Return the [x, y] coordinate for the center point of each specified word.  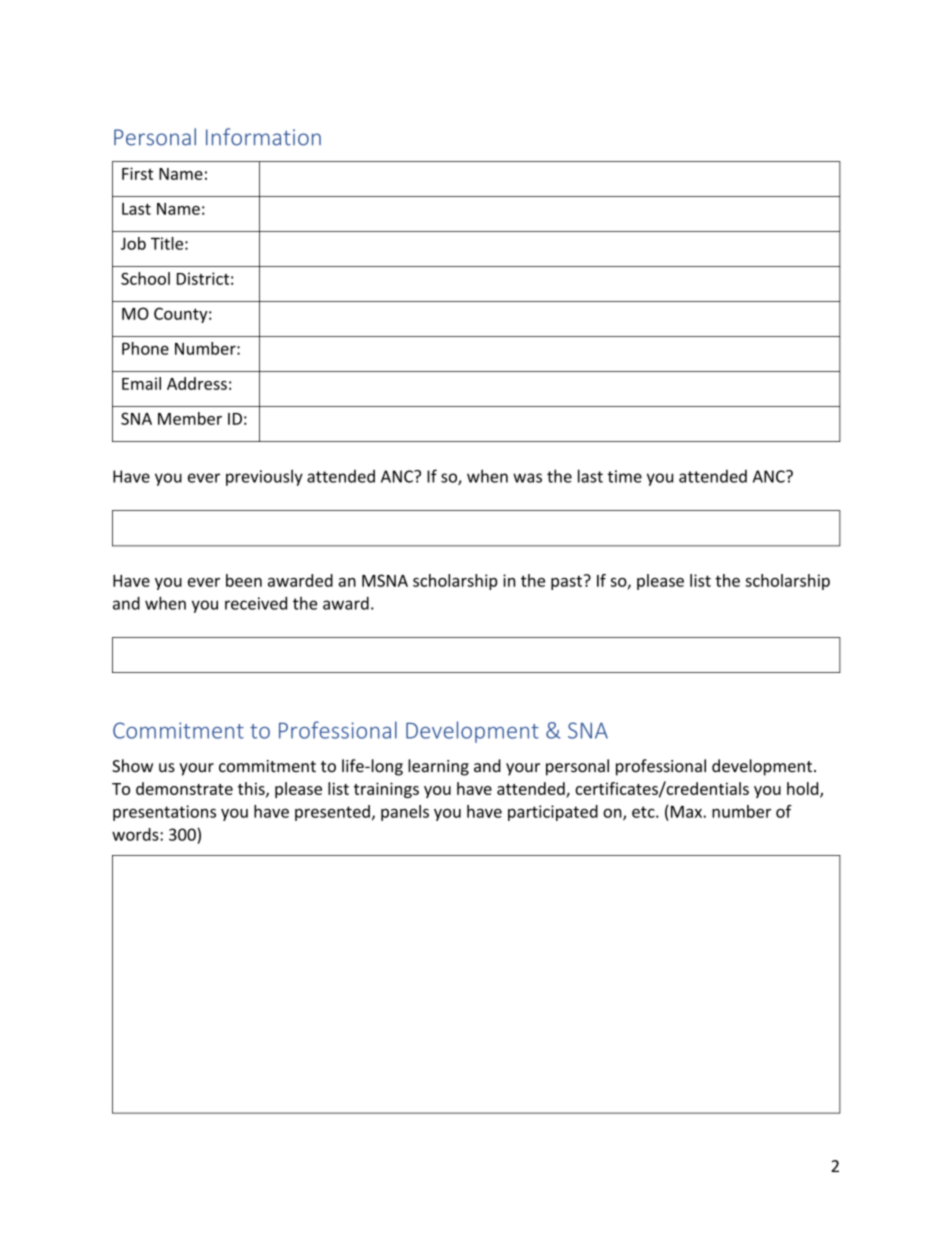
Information [263, 137]
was [527, 478]
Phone [145, 348]
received [256, 603]
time [624, 476]
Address [197, 383]
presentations [164, 813]
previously [264, 477]
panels [405, 813]
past [566, 582]
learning [438, 767]
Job [133, 243]
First [137, 173]
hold [804, 789]
